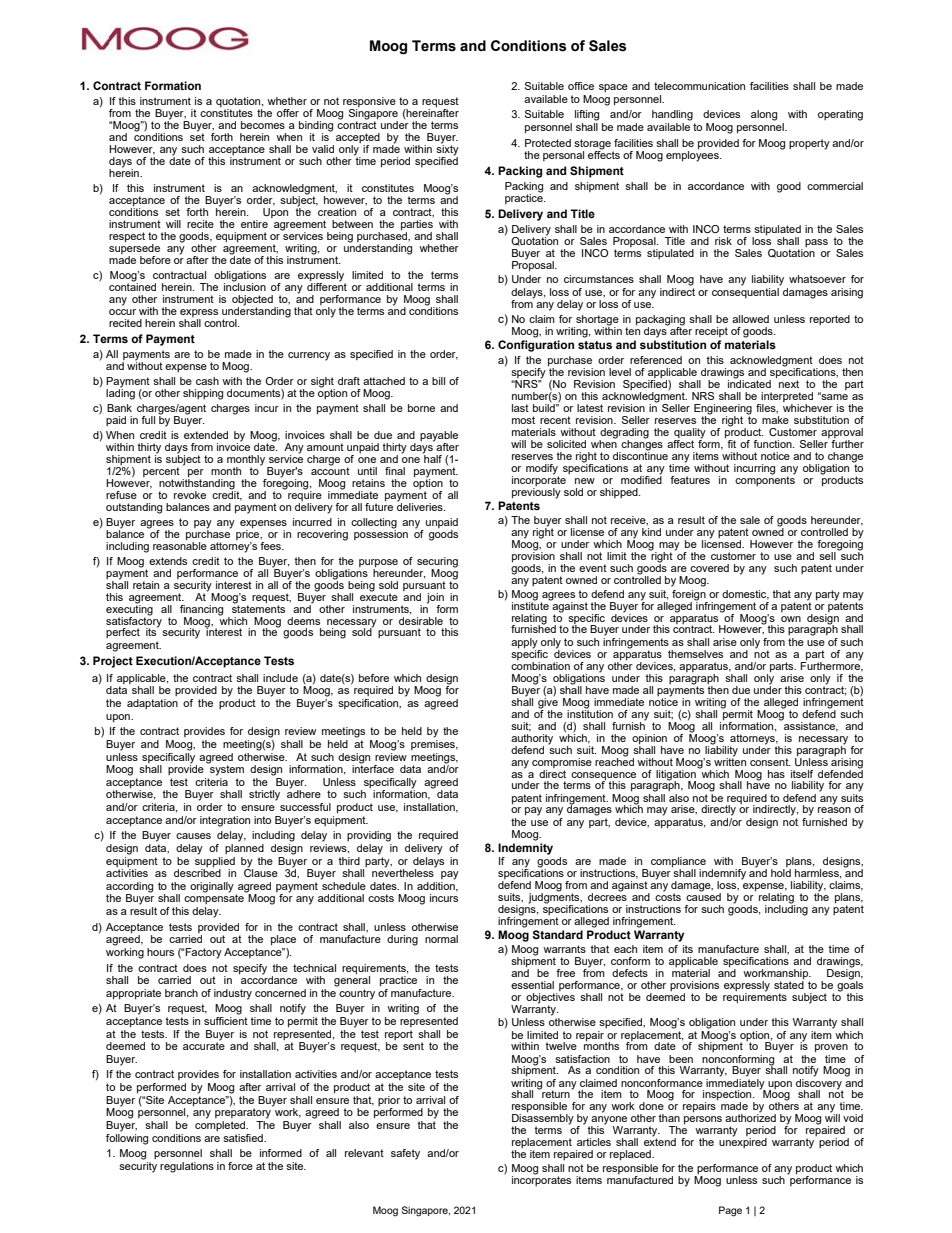  What do you see at coordinates (263, 125) in the document?
I see `becomes` at bounding box center [263, 125].
